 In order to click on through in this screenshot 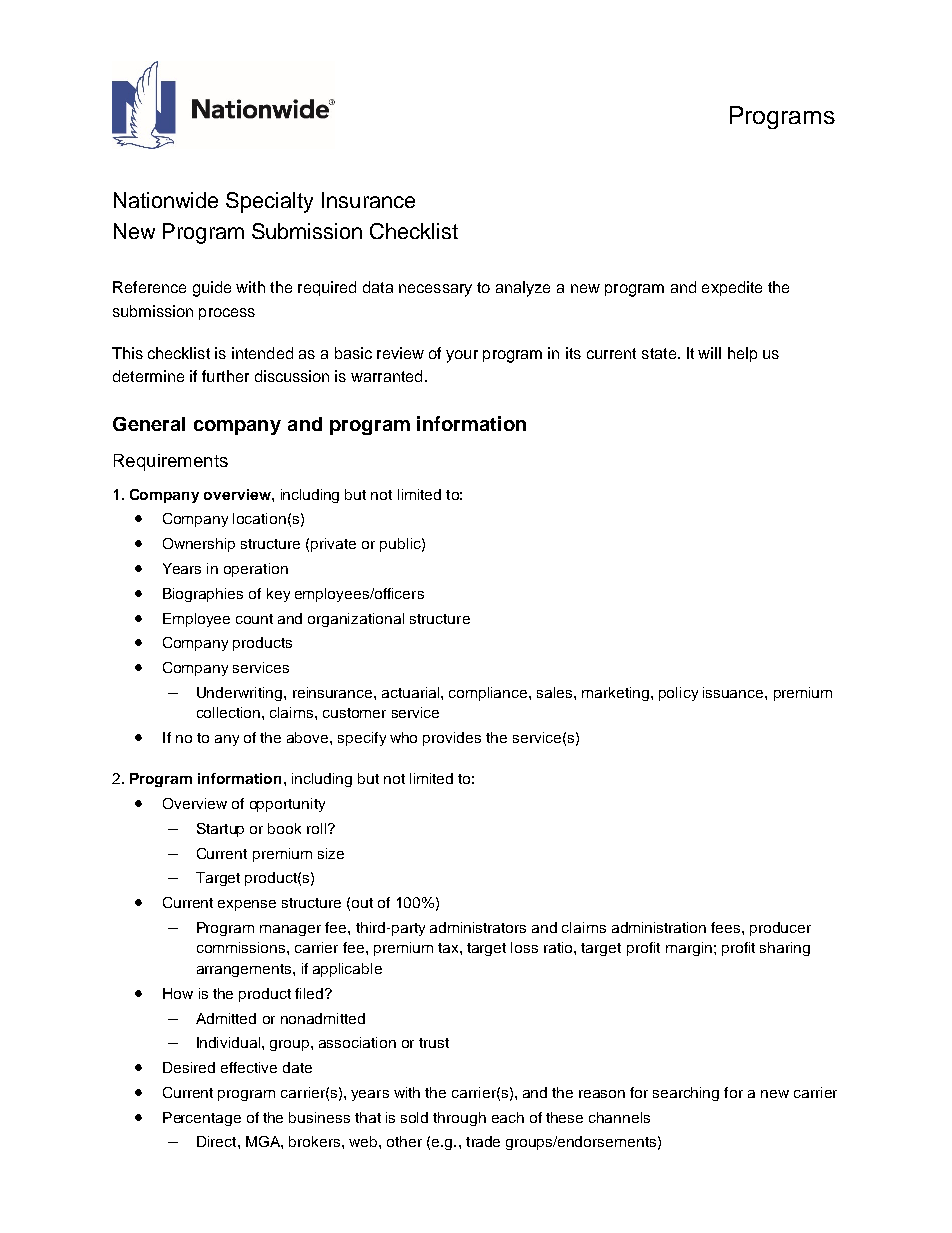, I will do `click(459, 1119)`.
